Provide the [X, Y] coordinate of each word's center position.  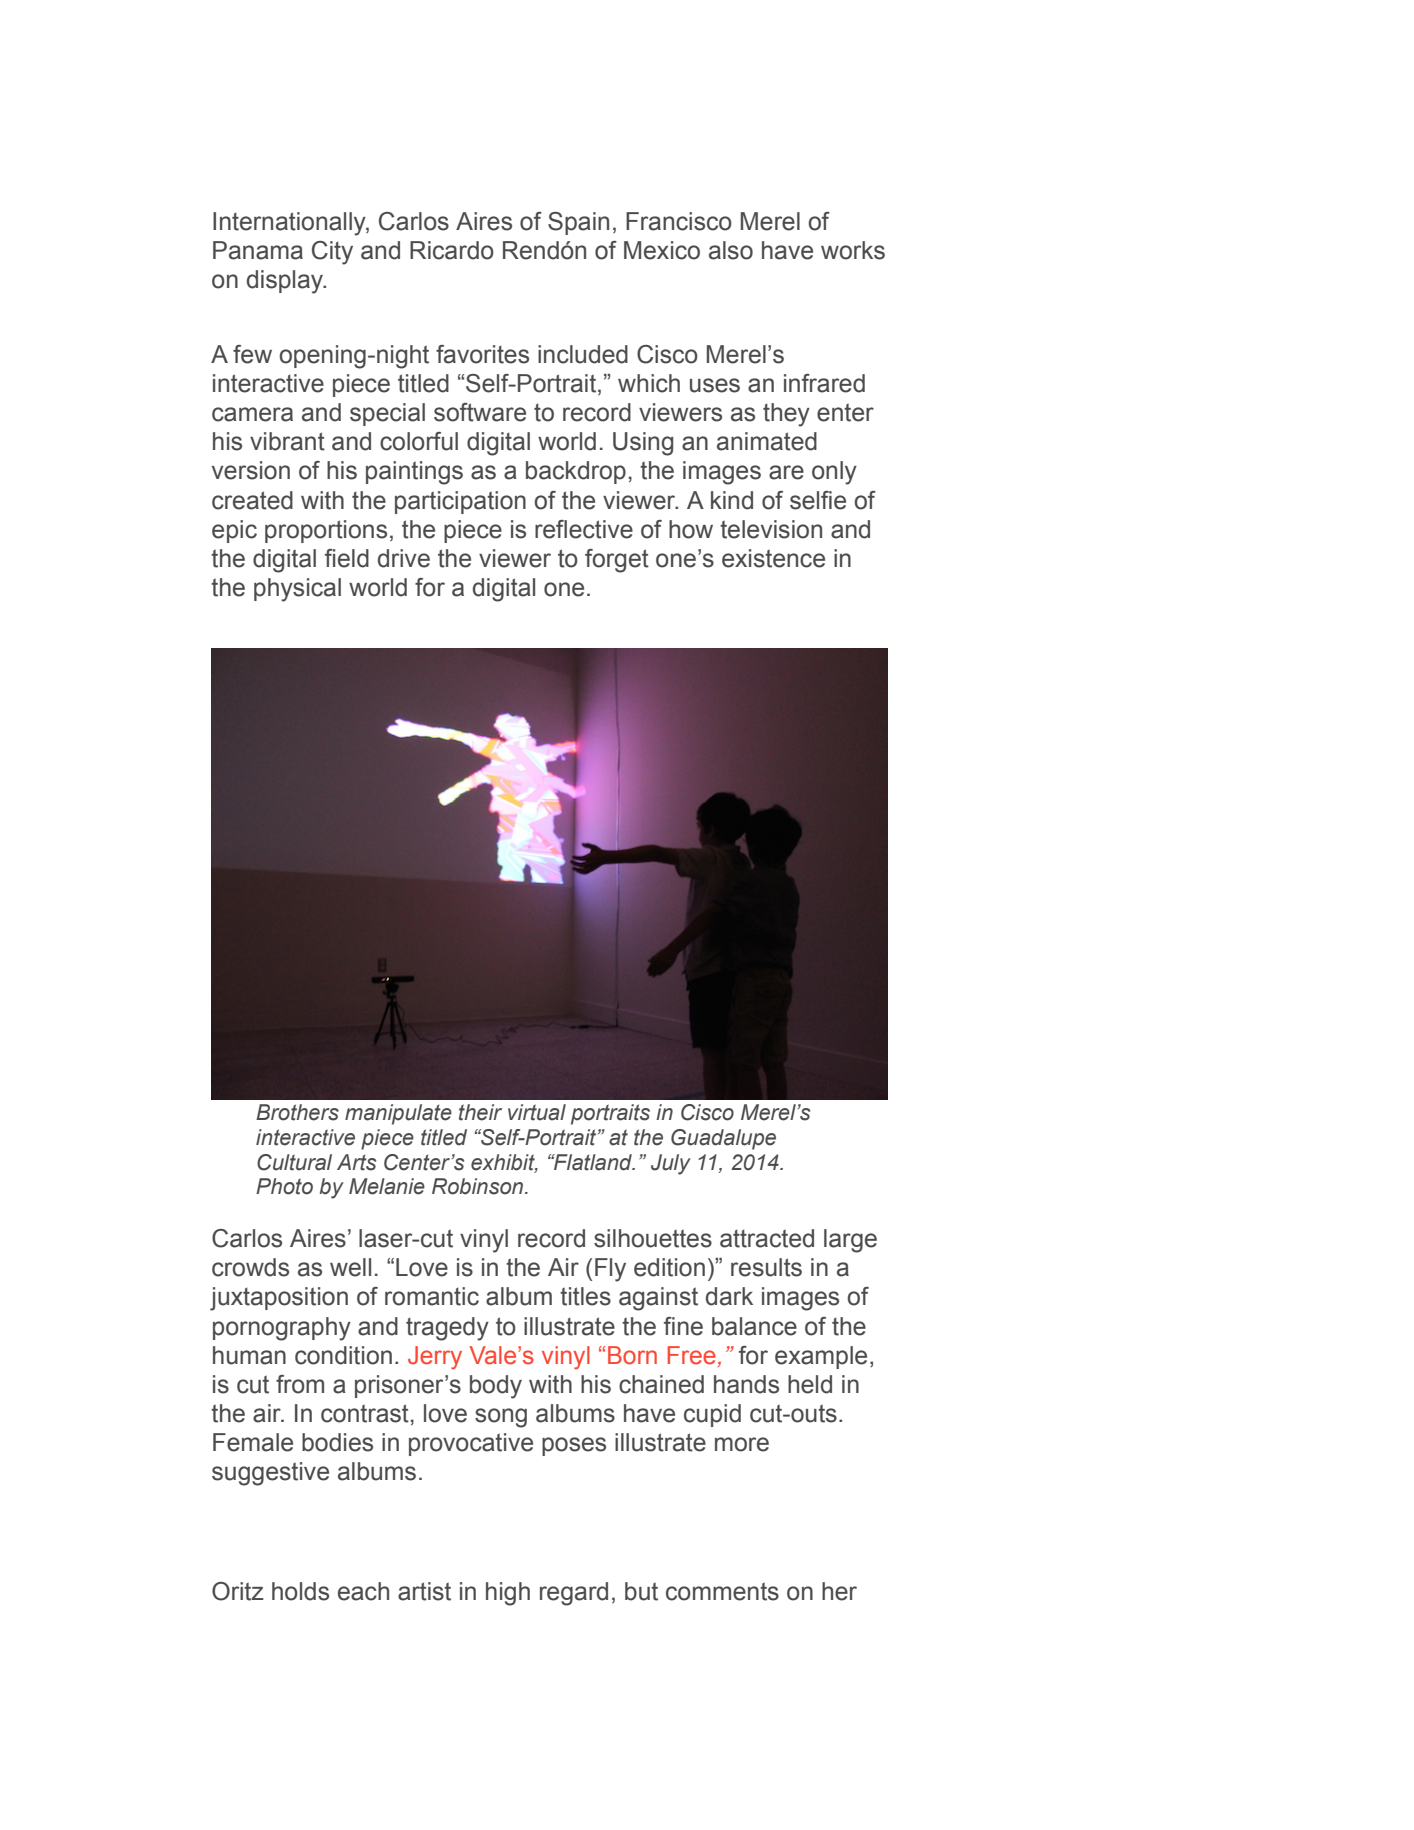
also [731, 250]
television [771, 529]
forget [617, 561]
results [766, 1267]
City [332, 253]
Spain [578, 223]
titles [585, 1296]
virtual [537, 1112]
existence [773, 558]
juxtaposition [279, 1299]
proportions [326, 531]
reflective [584, 529]
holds [300, 1591]
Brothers [297, 1112]
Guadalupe [723, 1139]
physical [297, 590]
